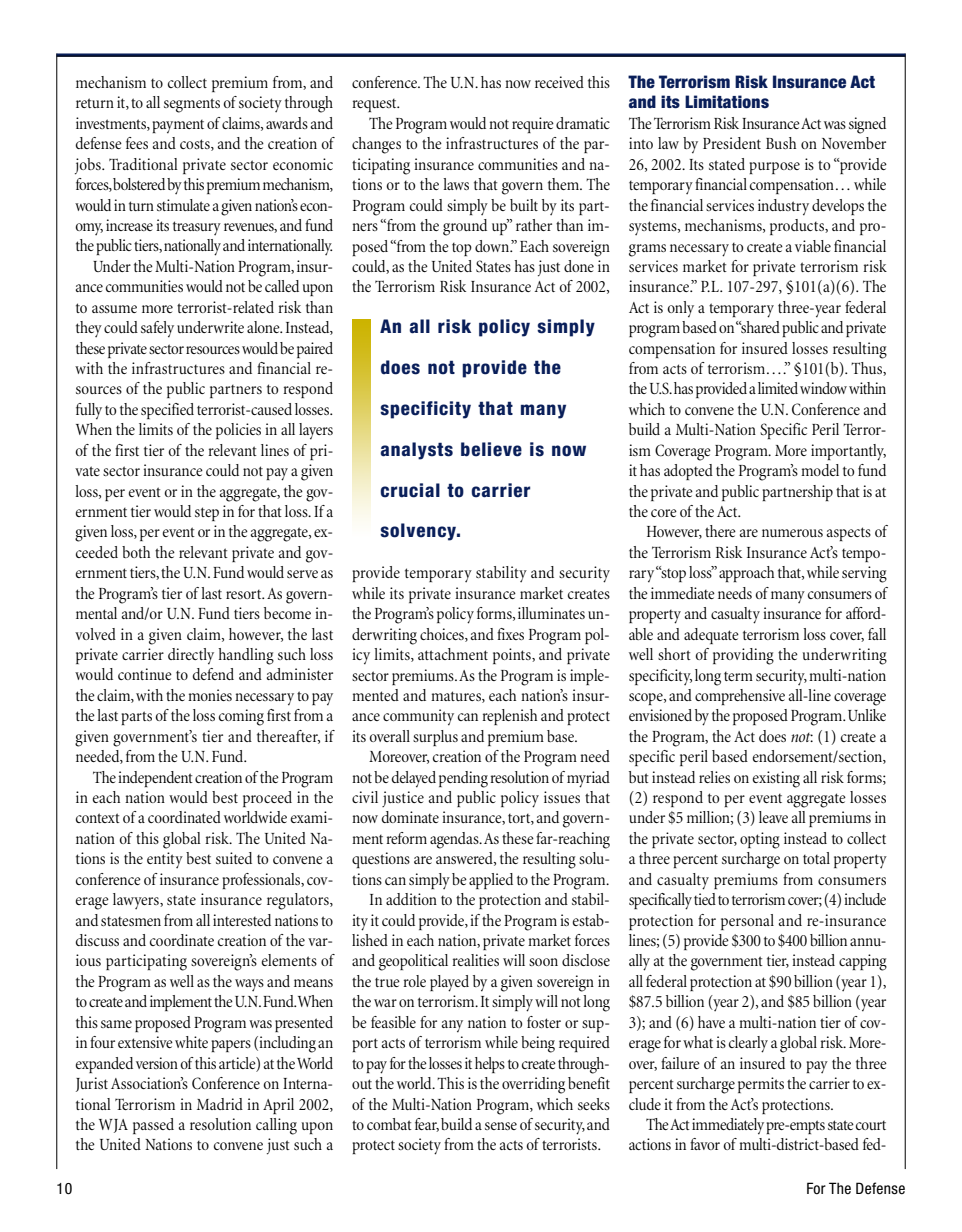  Describe the element at coordinates (491, 881) in the image. I see `applied` at that location.
